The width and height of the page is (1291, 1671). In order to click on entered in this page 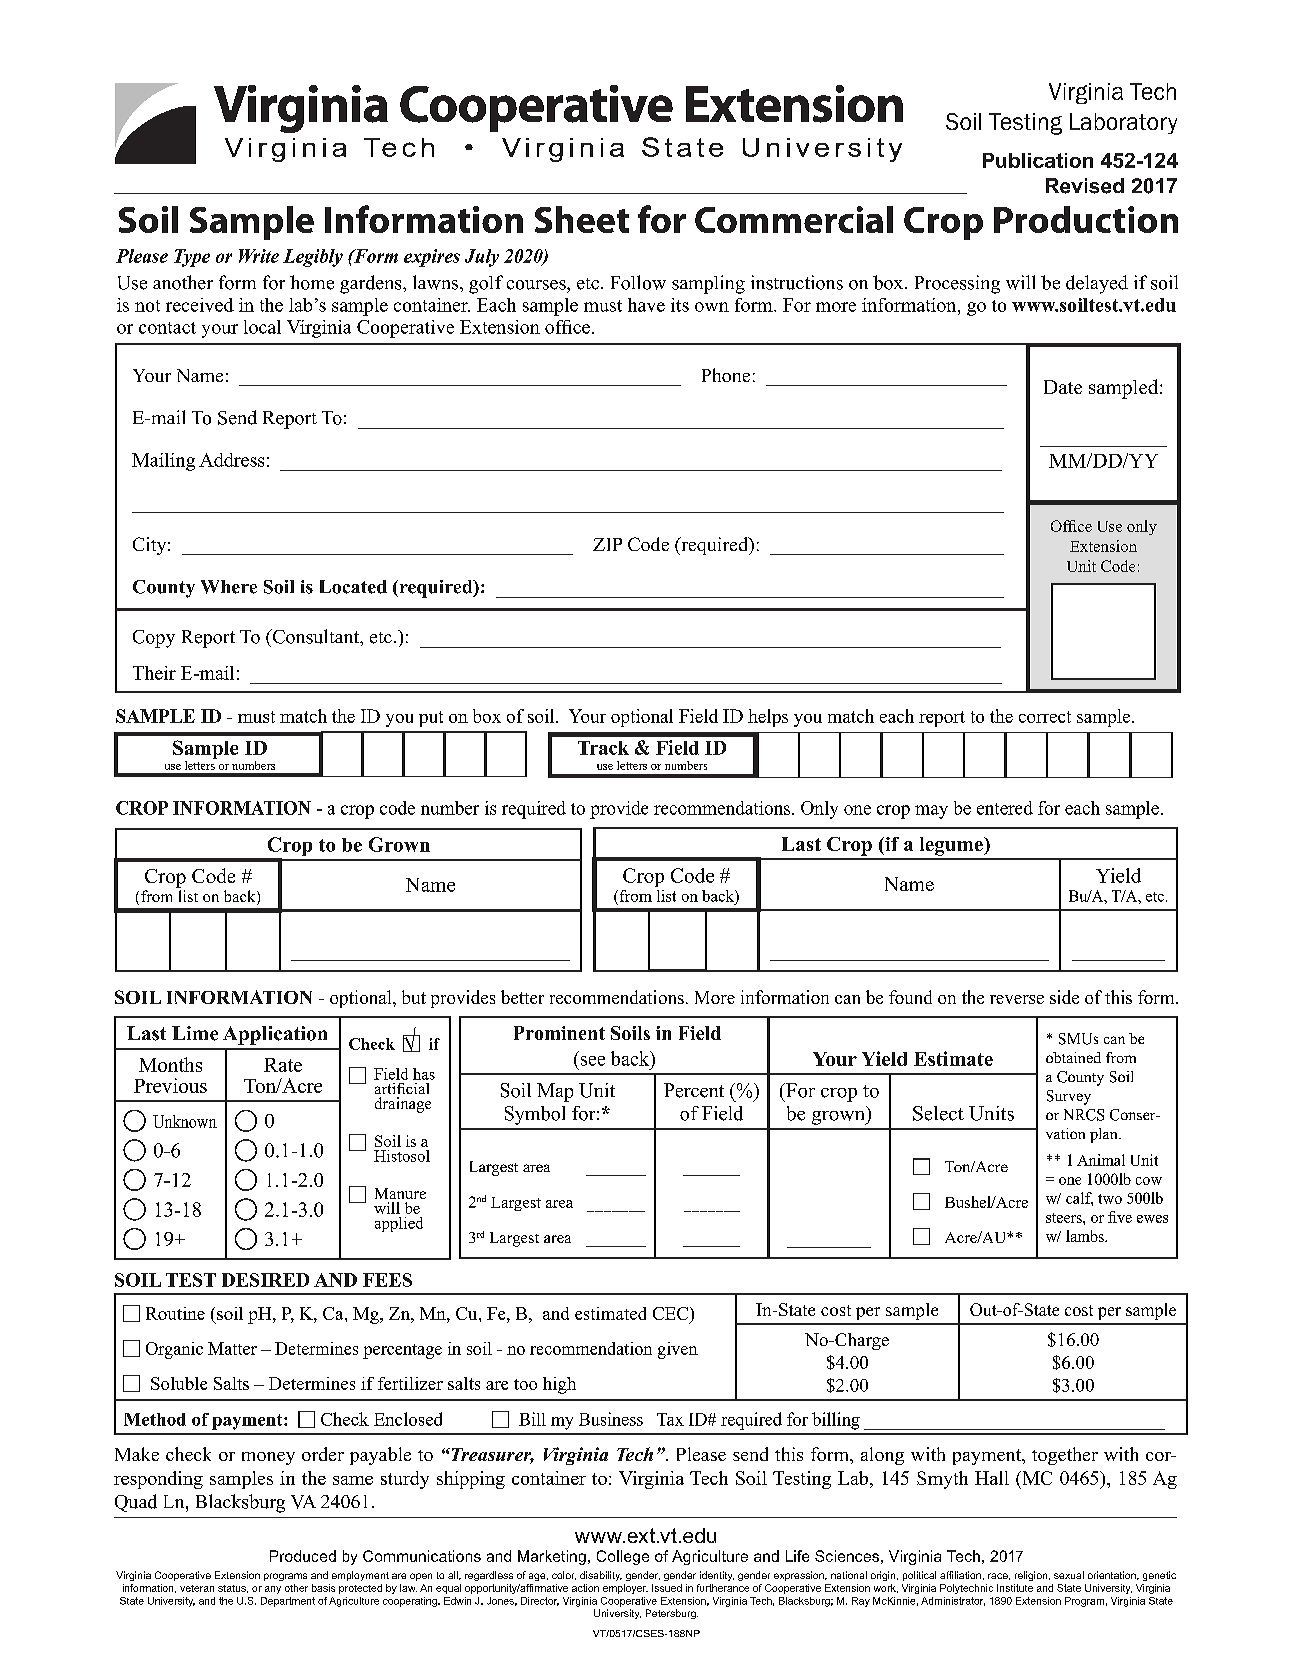, I will do `click(1005, 808)`.
